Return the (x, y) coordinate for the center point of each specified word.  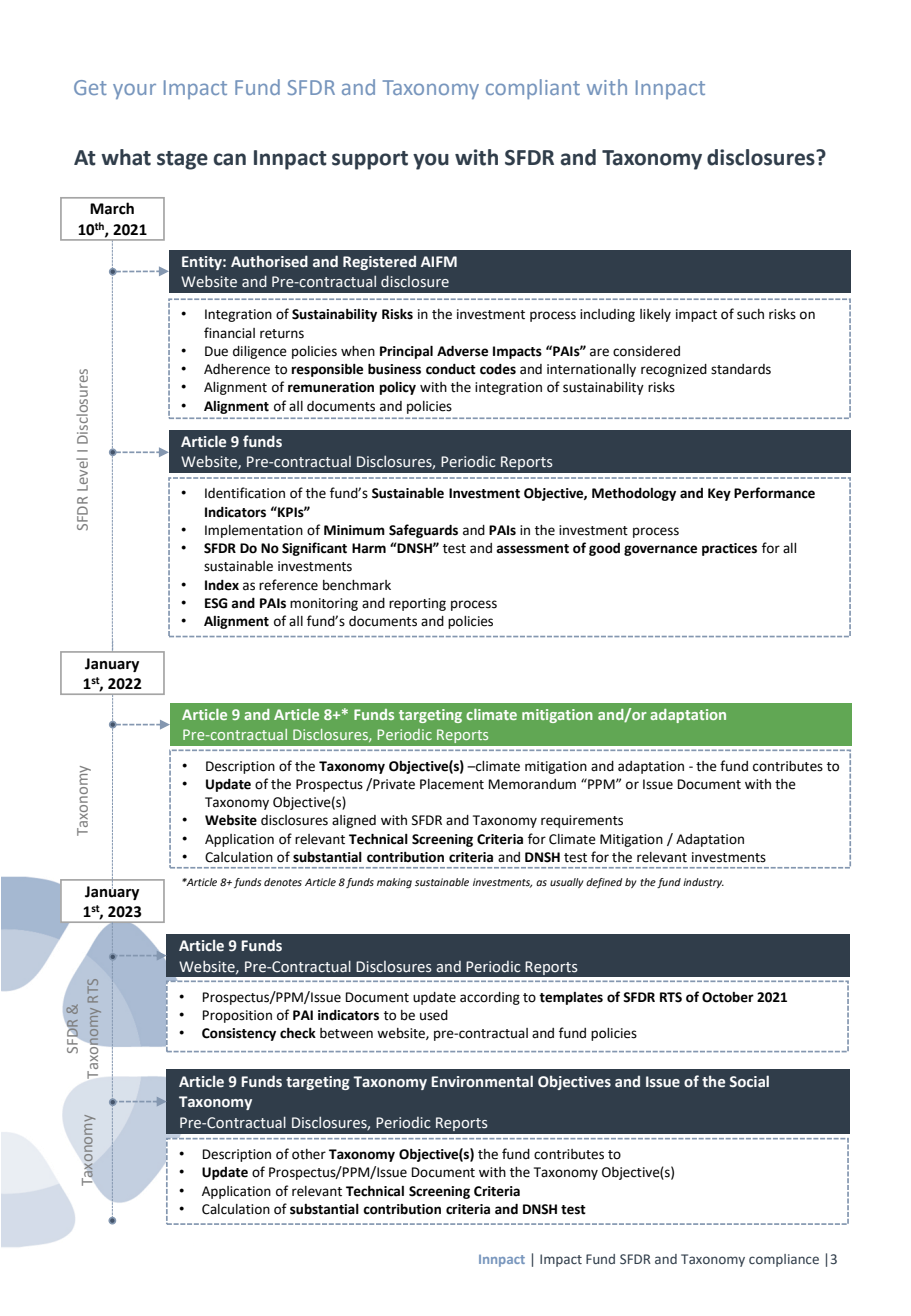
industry (703, 883)
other (309, 1154)
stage (182, 160)
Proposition (237, 1016)
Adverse (462, 351)
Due (216, 351)
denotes (283, 882)
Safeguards (423, 531)
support (370, 160)
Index (222, 585)
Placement (452, 784)
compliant (533, 89)
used (434, 1015)
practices (729, 549)
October (728, 997)
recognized (674, 370)
